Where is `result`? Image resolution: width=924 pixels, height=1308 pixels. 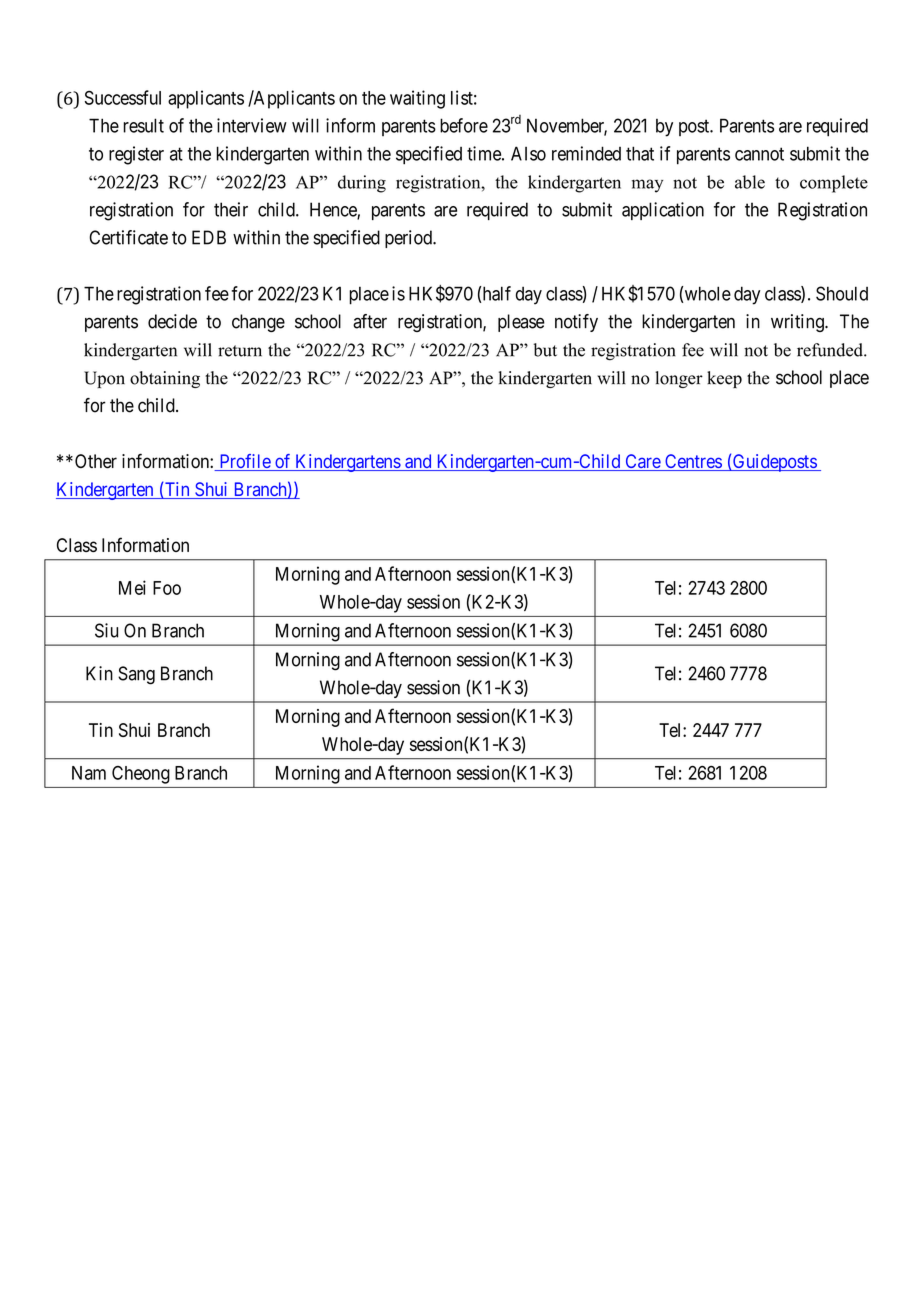 result is located at coordinates (143, 125).
